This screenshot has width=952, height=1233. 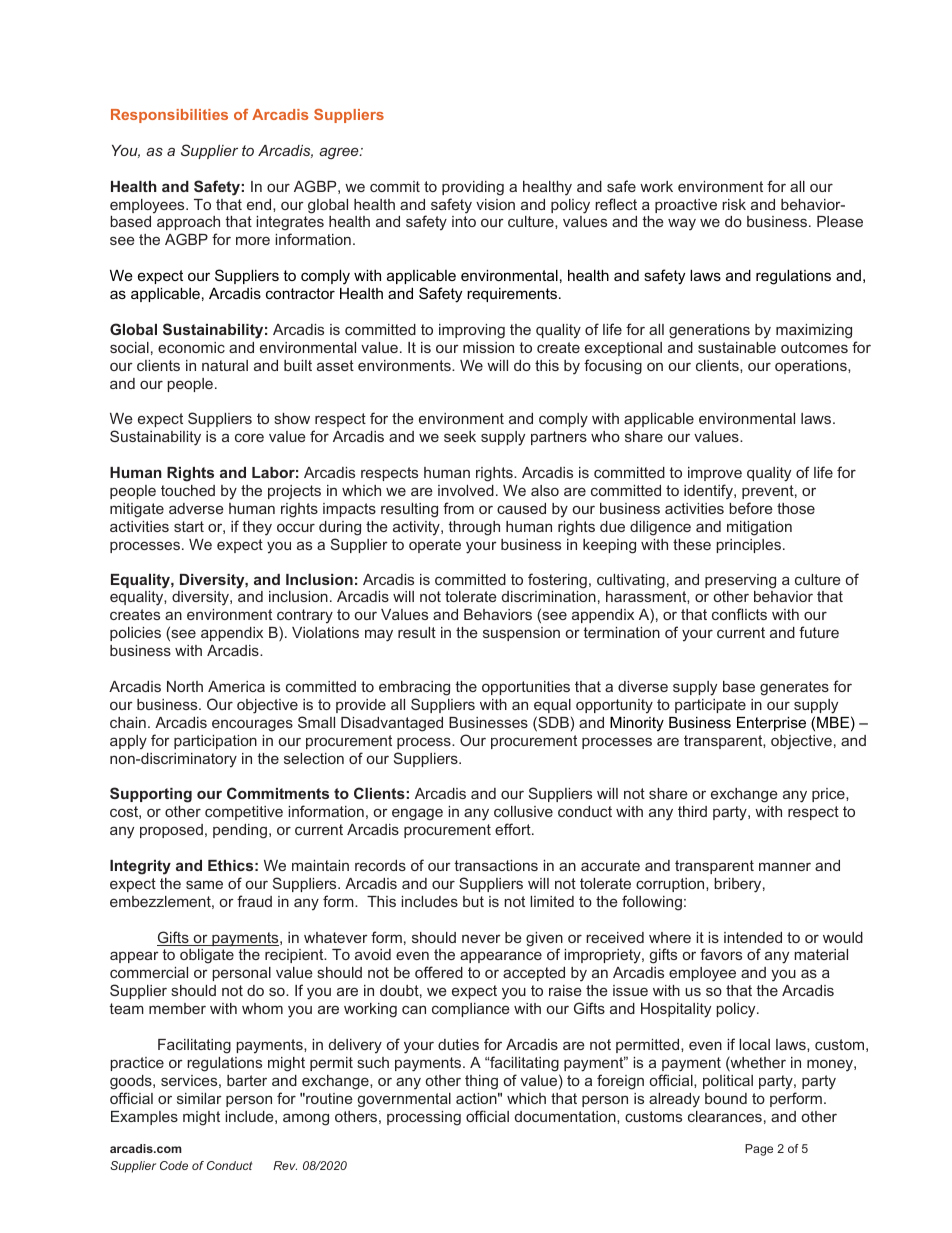 I want to click on risk, so click(x=734, y=204).
